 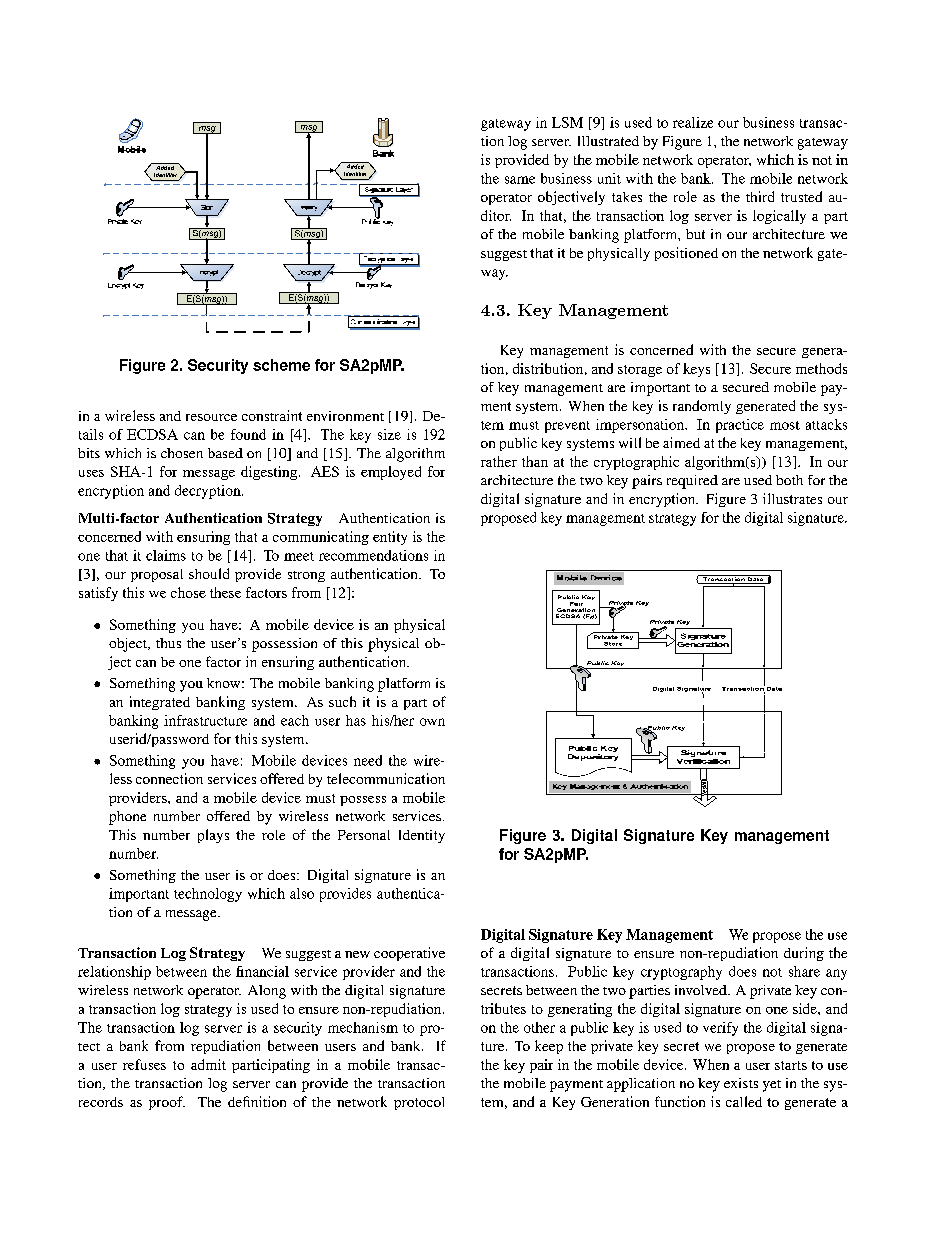 I want to click on Personal, so click(x=364, y=835).
